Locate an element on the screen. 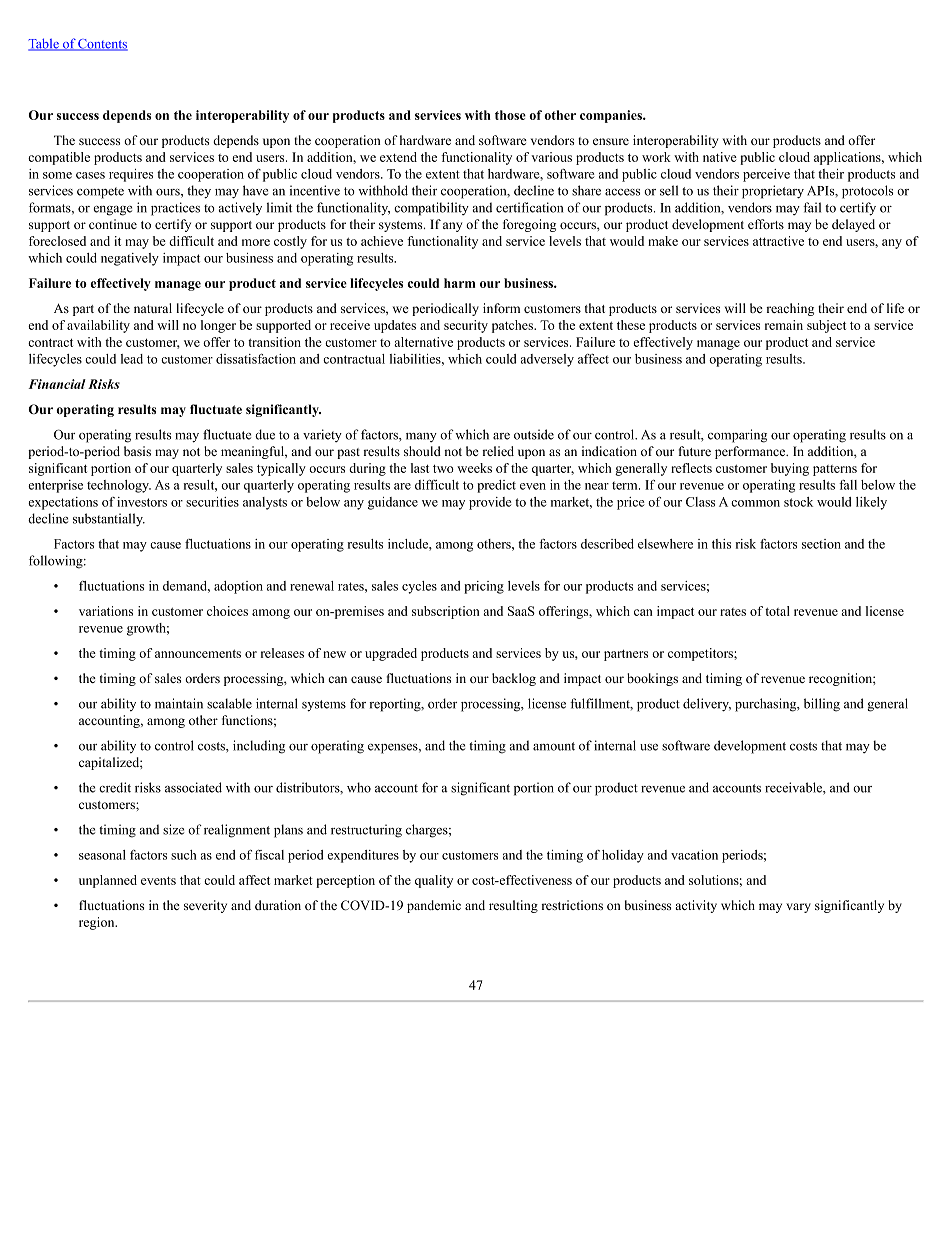 This screenshot has height=1233, width=952. continue is located at coordinates (113, 224).
